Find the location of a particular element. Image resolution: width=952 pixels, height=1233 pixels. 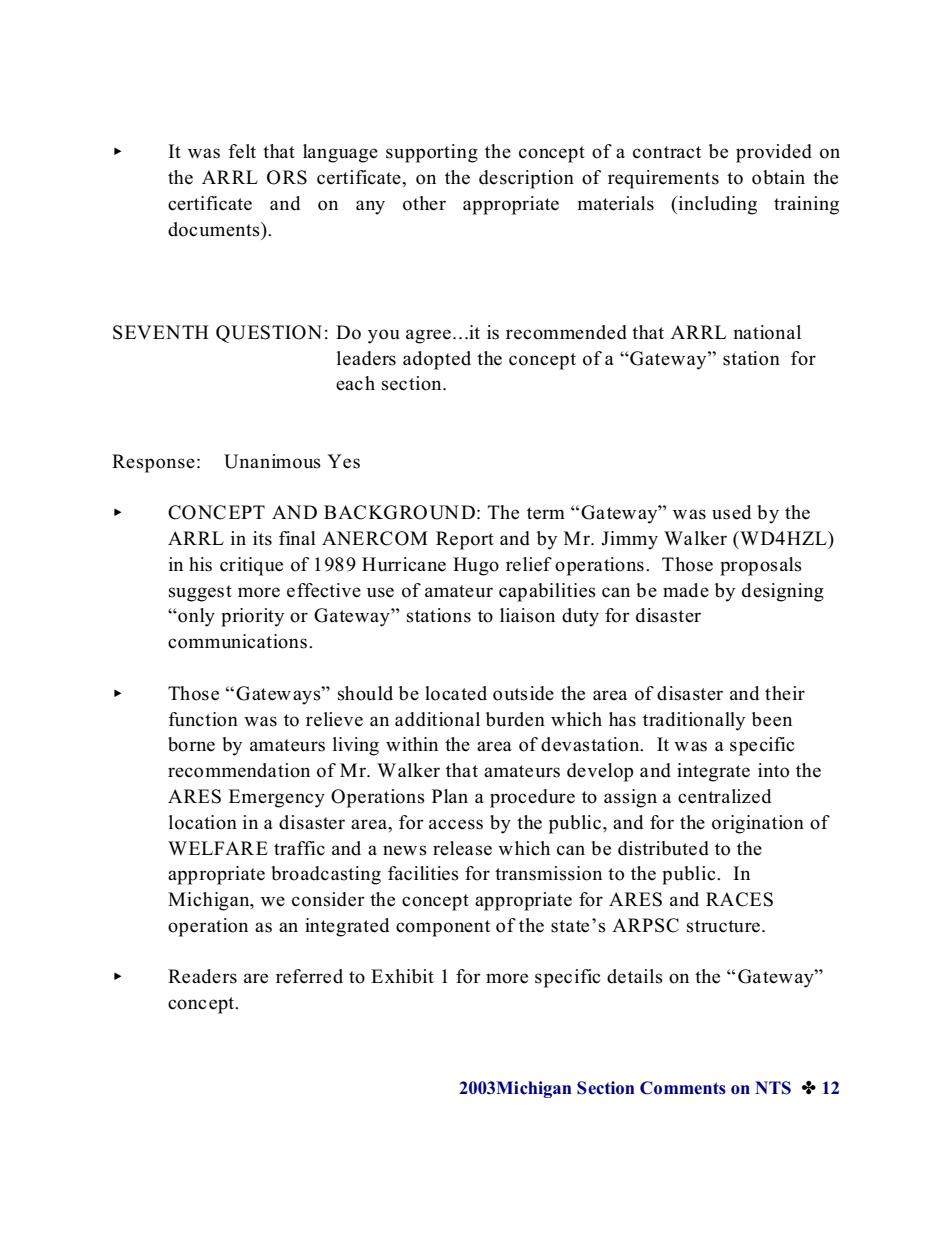

Unanimous is located at coordinates (272, 461).
